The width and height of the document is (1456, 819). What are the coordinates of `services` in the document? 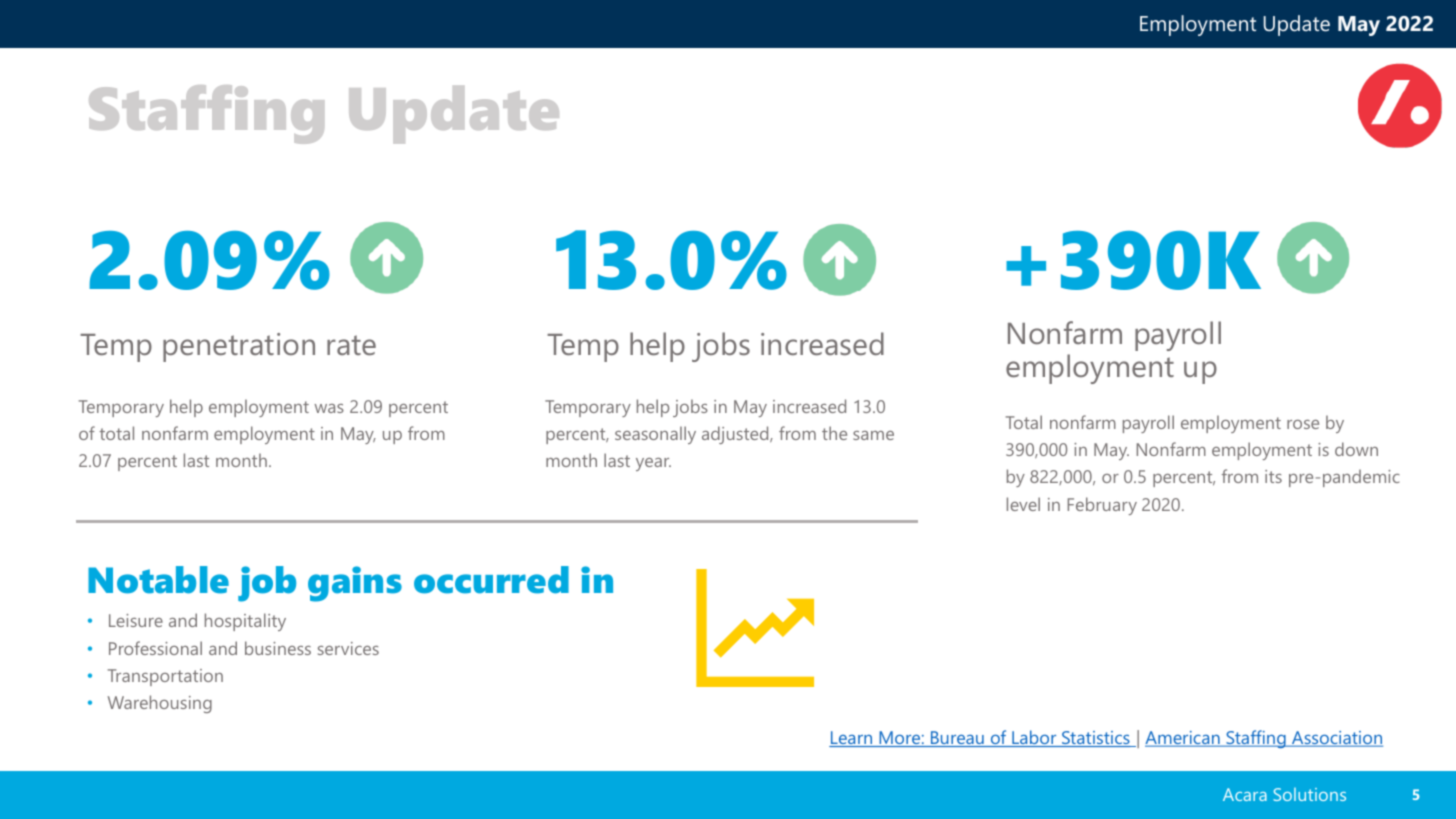 It's located at (348, 648).
